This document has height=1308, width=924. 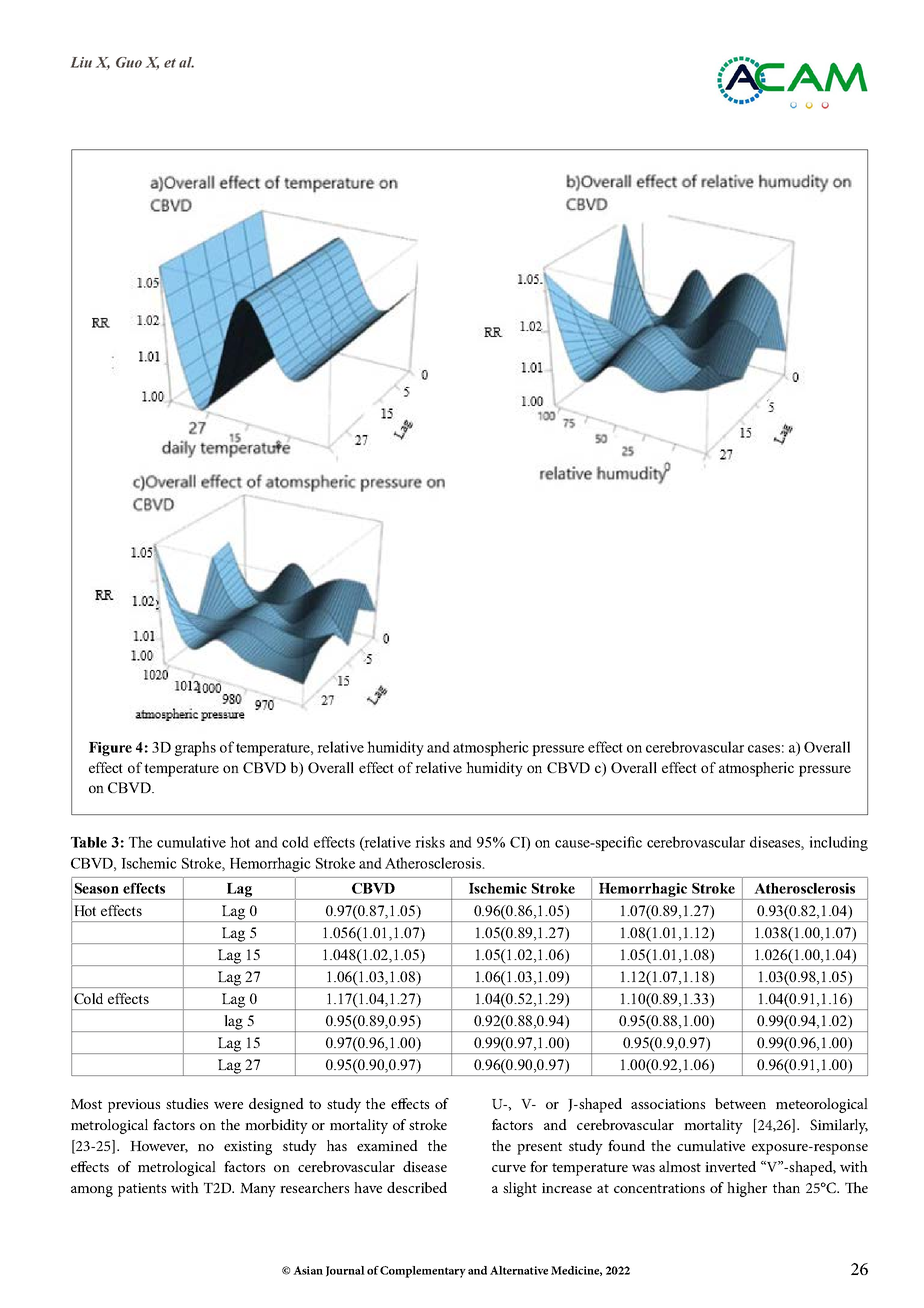 I want to click on risks, so click(x=430, y=842).
